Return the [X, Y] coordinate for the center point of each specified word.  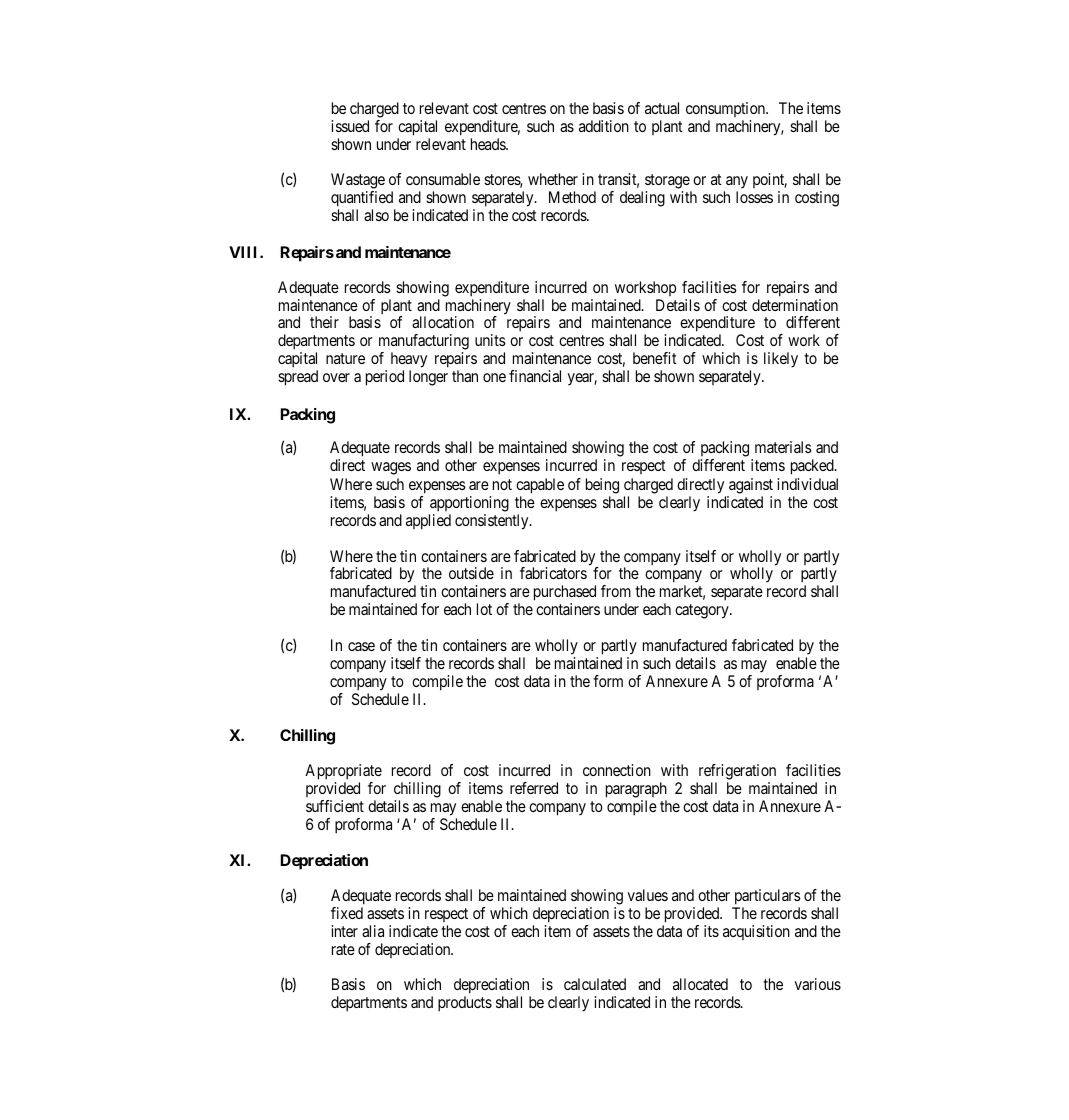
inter [345, 931]
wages [391, 468]
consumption [727, 109]
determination [795, 305]
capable [540, 486]
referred [534, 788]
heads [489, 144]
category [703, 611]
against [751, 486]
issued [350, 126]
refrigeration [737, 772]
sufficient [335, 806]
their [324, 322]
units [490, 340]
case [361, 646]
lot [484, 609]
